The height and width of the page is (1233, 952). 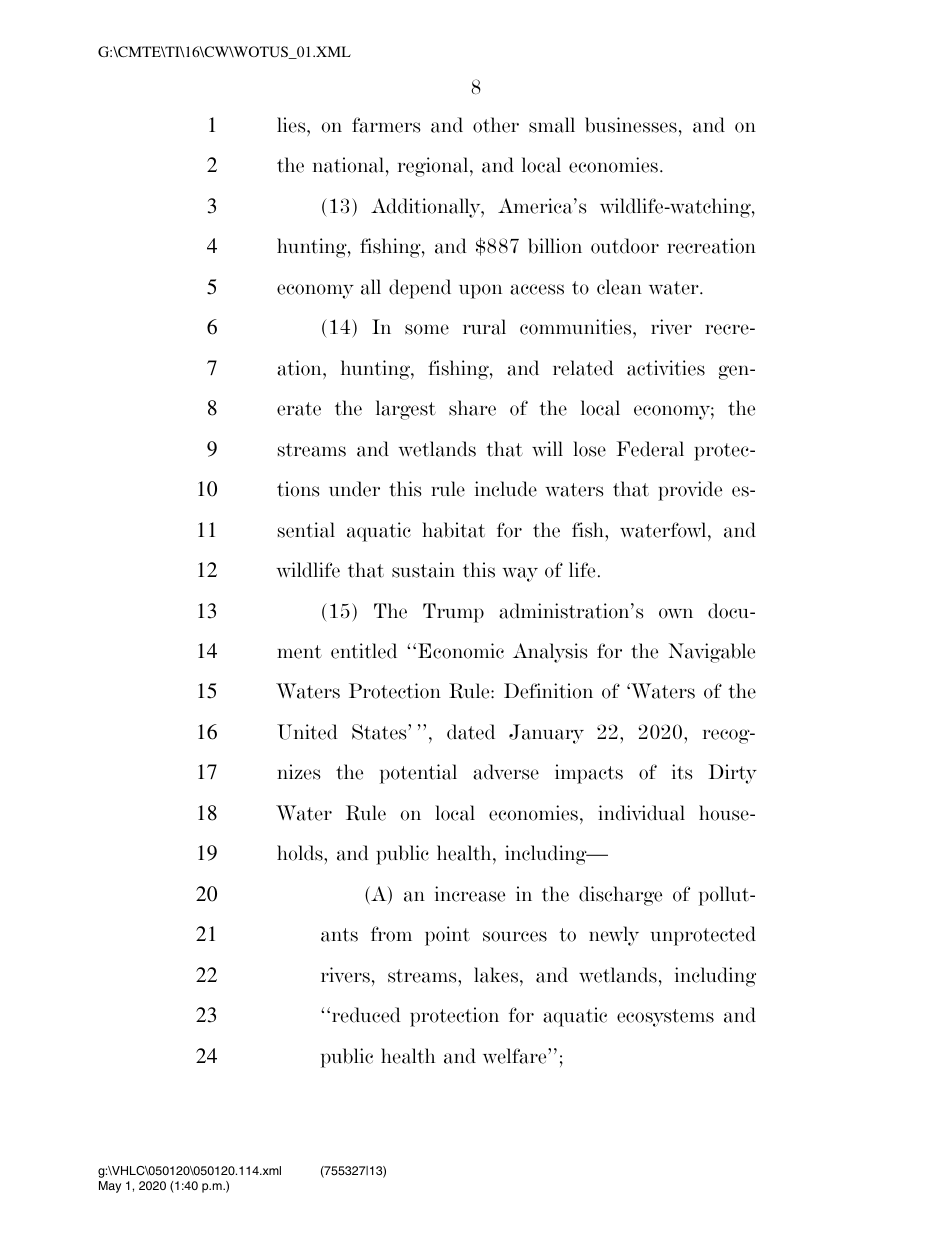 What do you see at coordinates (676, 613) in the page?
I see `own` at bounding box center [676, 613].
